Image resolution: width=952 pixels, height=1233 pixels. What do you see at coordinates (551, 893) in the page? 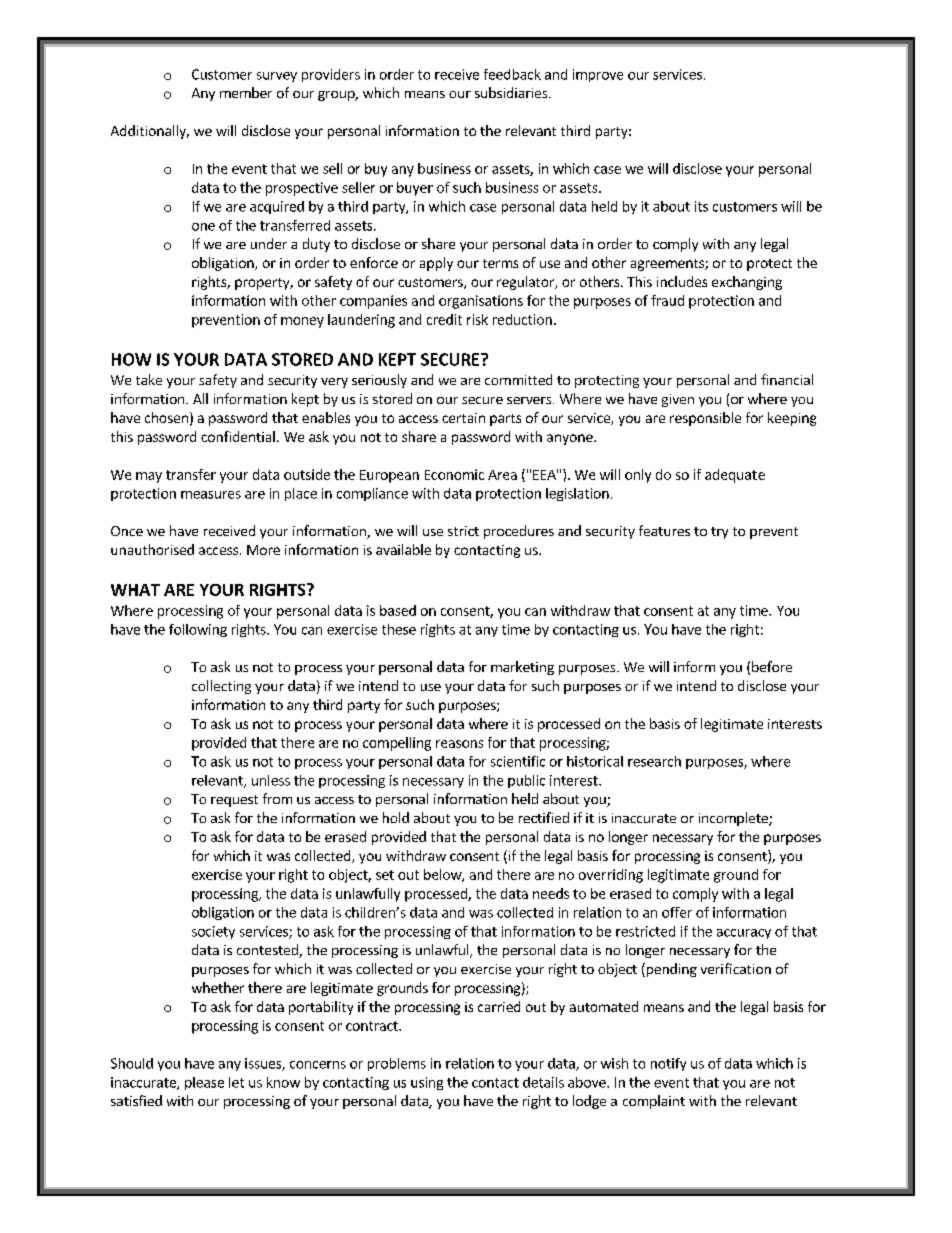
I see `needs` at bounding box center [551, 893].
